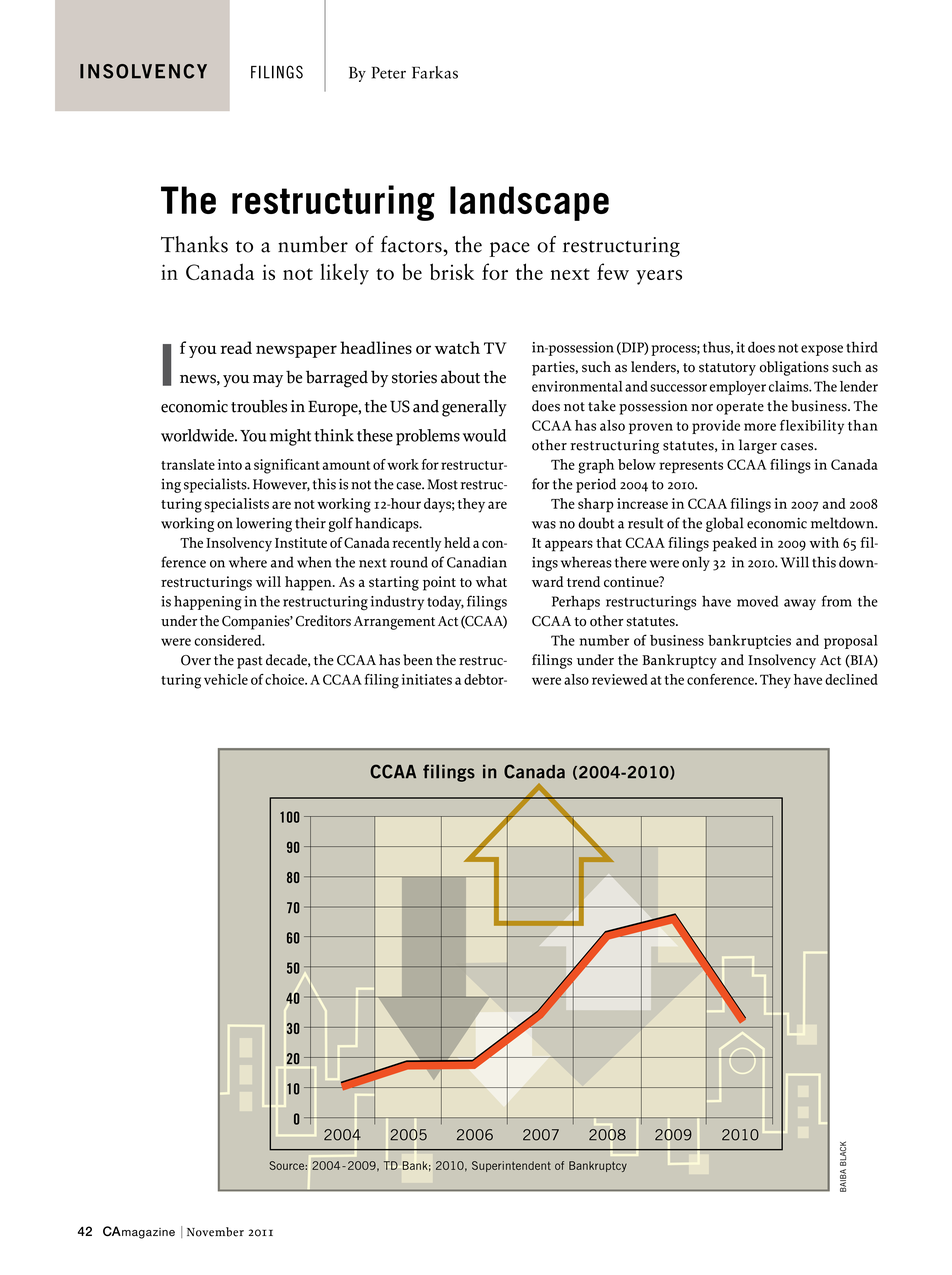 Image resolution: width=952 pixels, height=1275 pixels. What do you see at coordinates (659, 277) in the screenshot?
I see `years` at bounding box center [659, 277].
